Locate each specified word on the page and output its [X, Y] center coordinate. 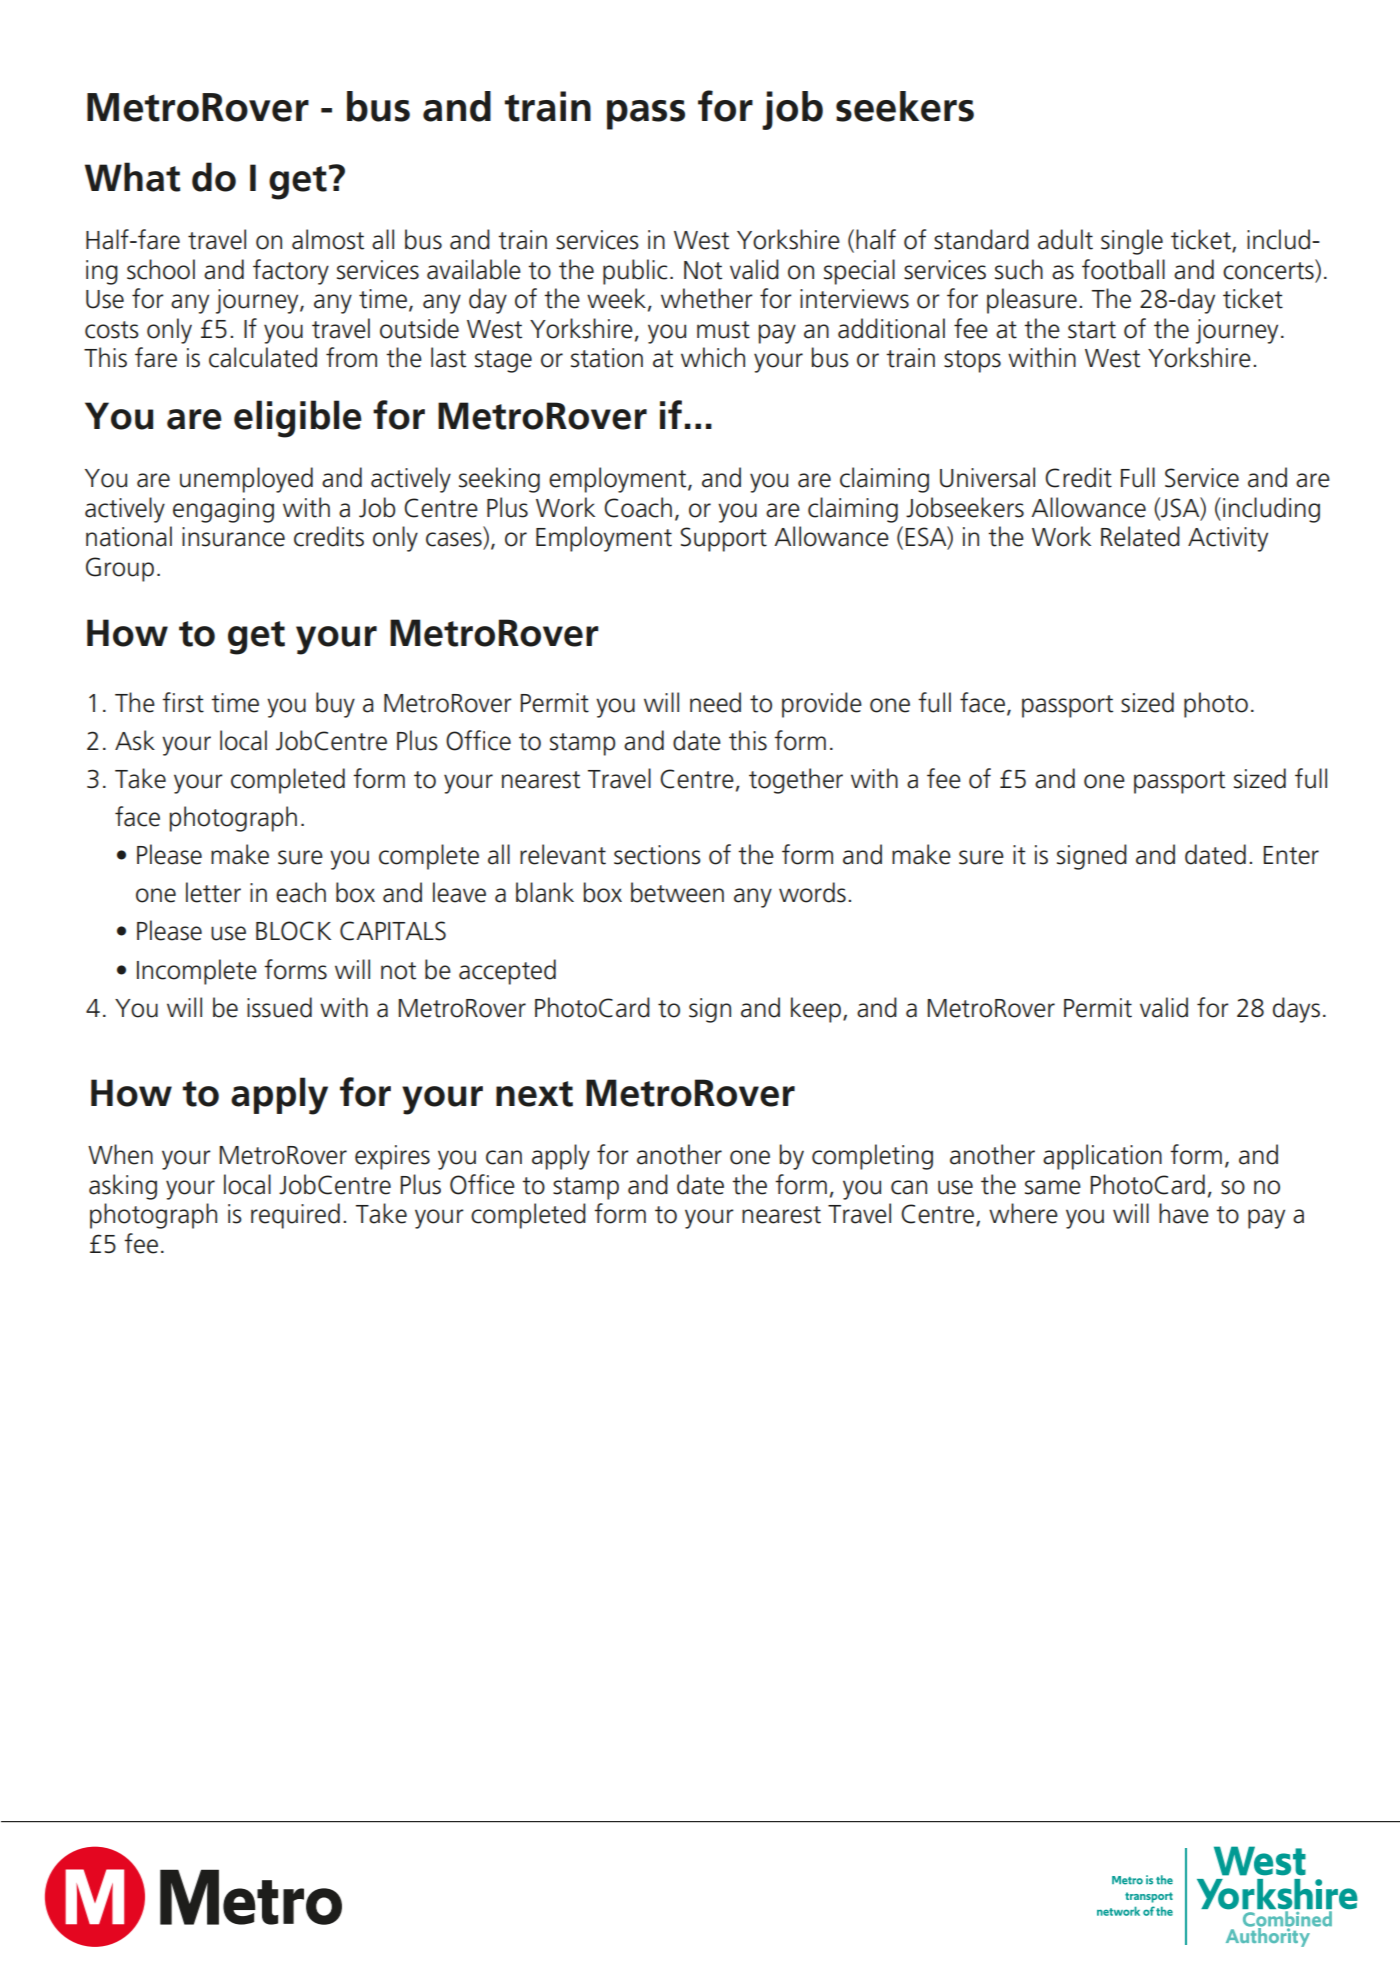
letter [213, 892]
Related [1140, 536]
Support [723, 539]
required [295, 1216]
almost [328, 239]
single [1132, 242]
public [635, 272]
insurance [233, 537]
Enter [1291, 855]
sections [657, 855]
